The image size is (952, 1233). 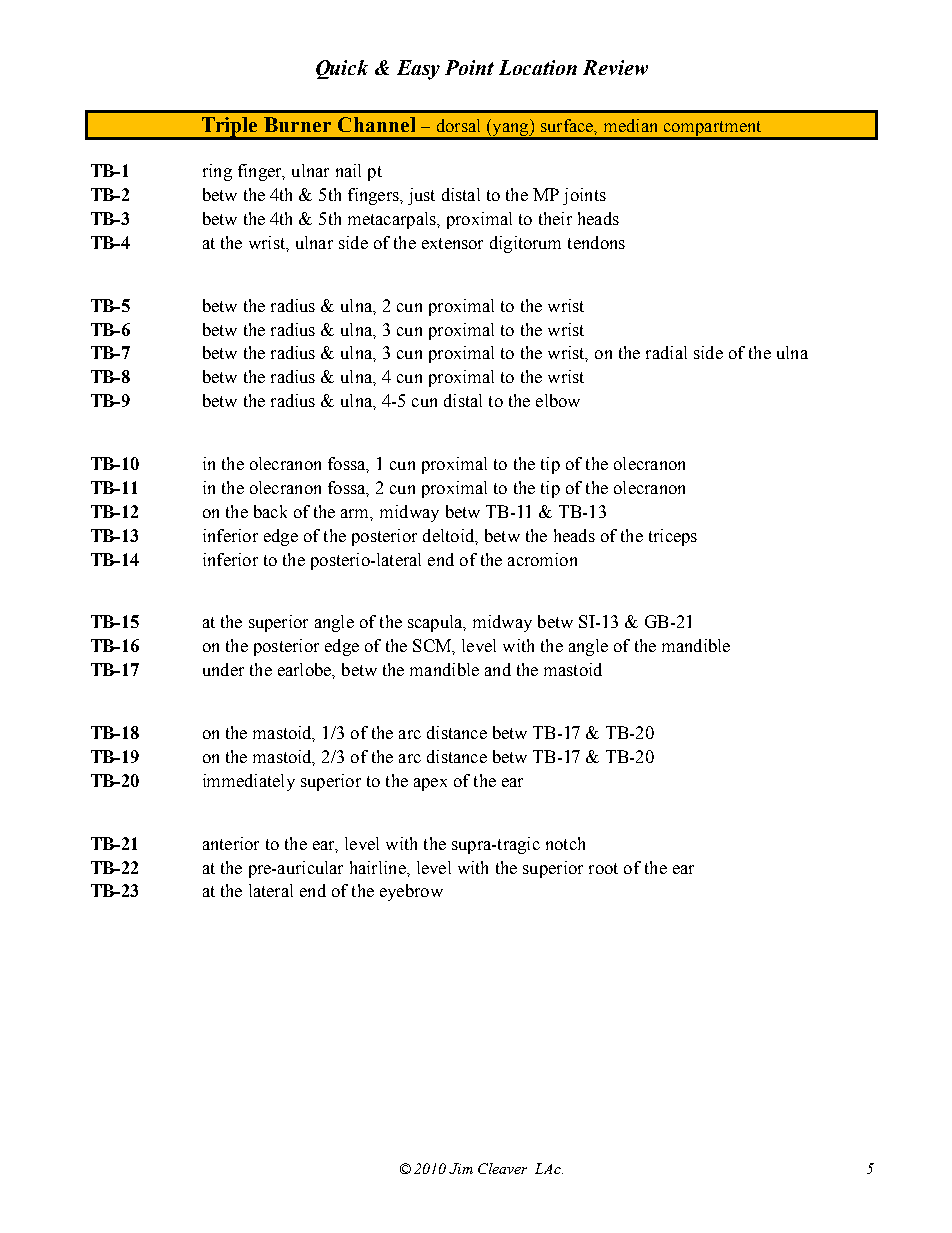 I want to click on Burner, so click(x=297, y=124).
